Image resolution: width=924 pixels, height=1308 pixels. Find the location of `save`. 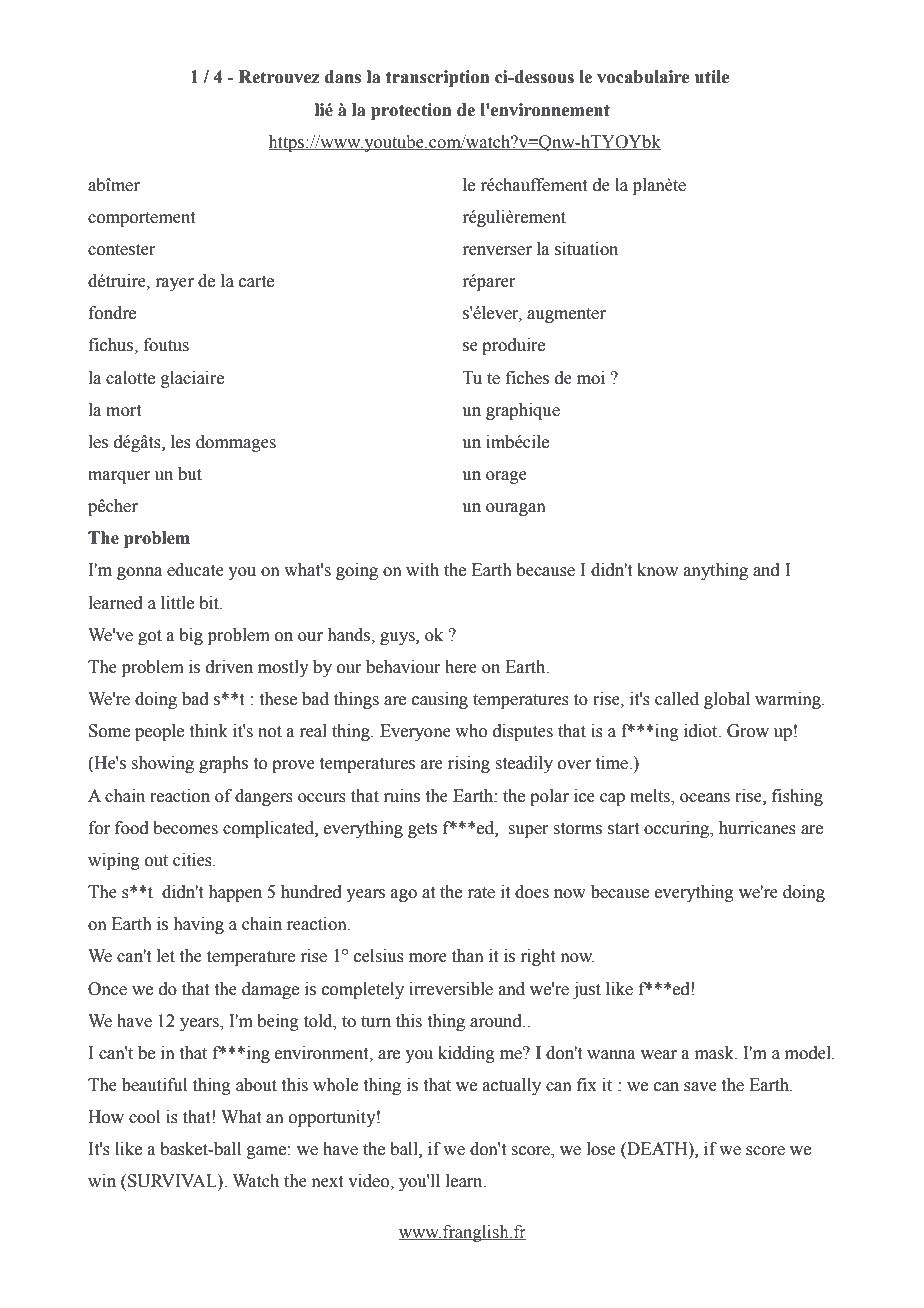

save is located at coordinates (700, 1087).
